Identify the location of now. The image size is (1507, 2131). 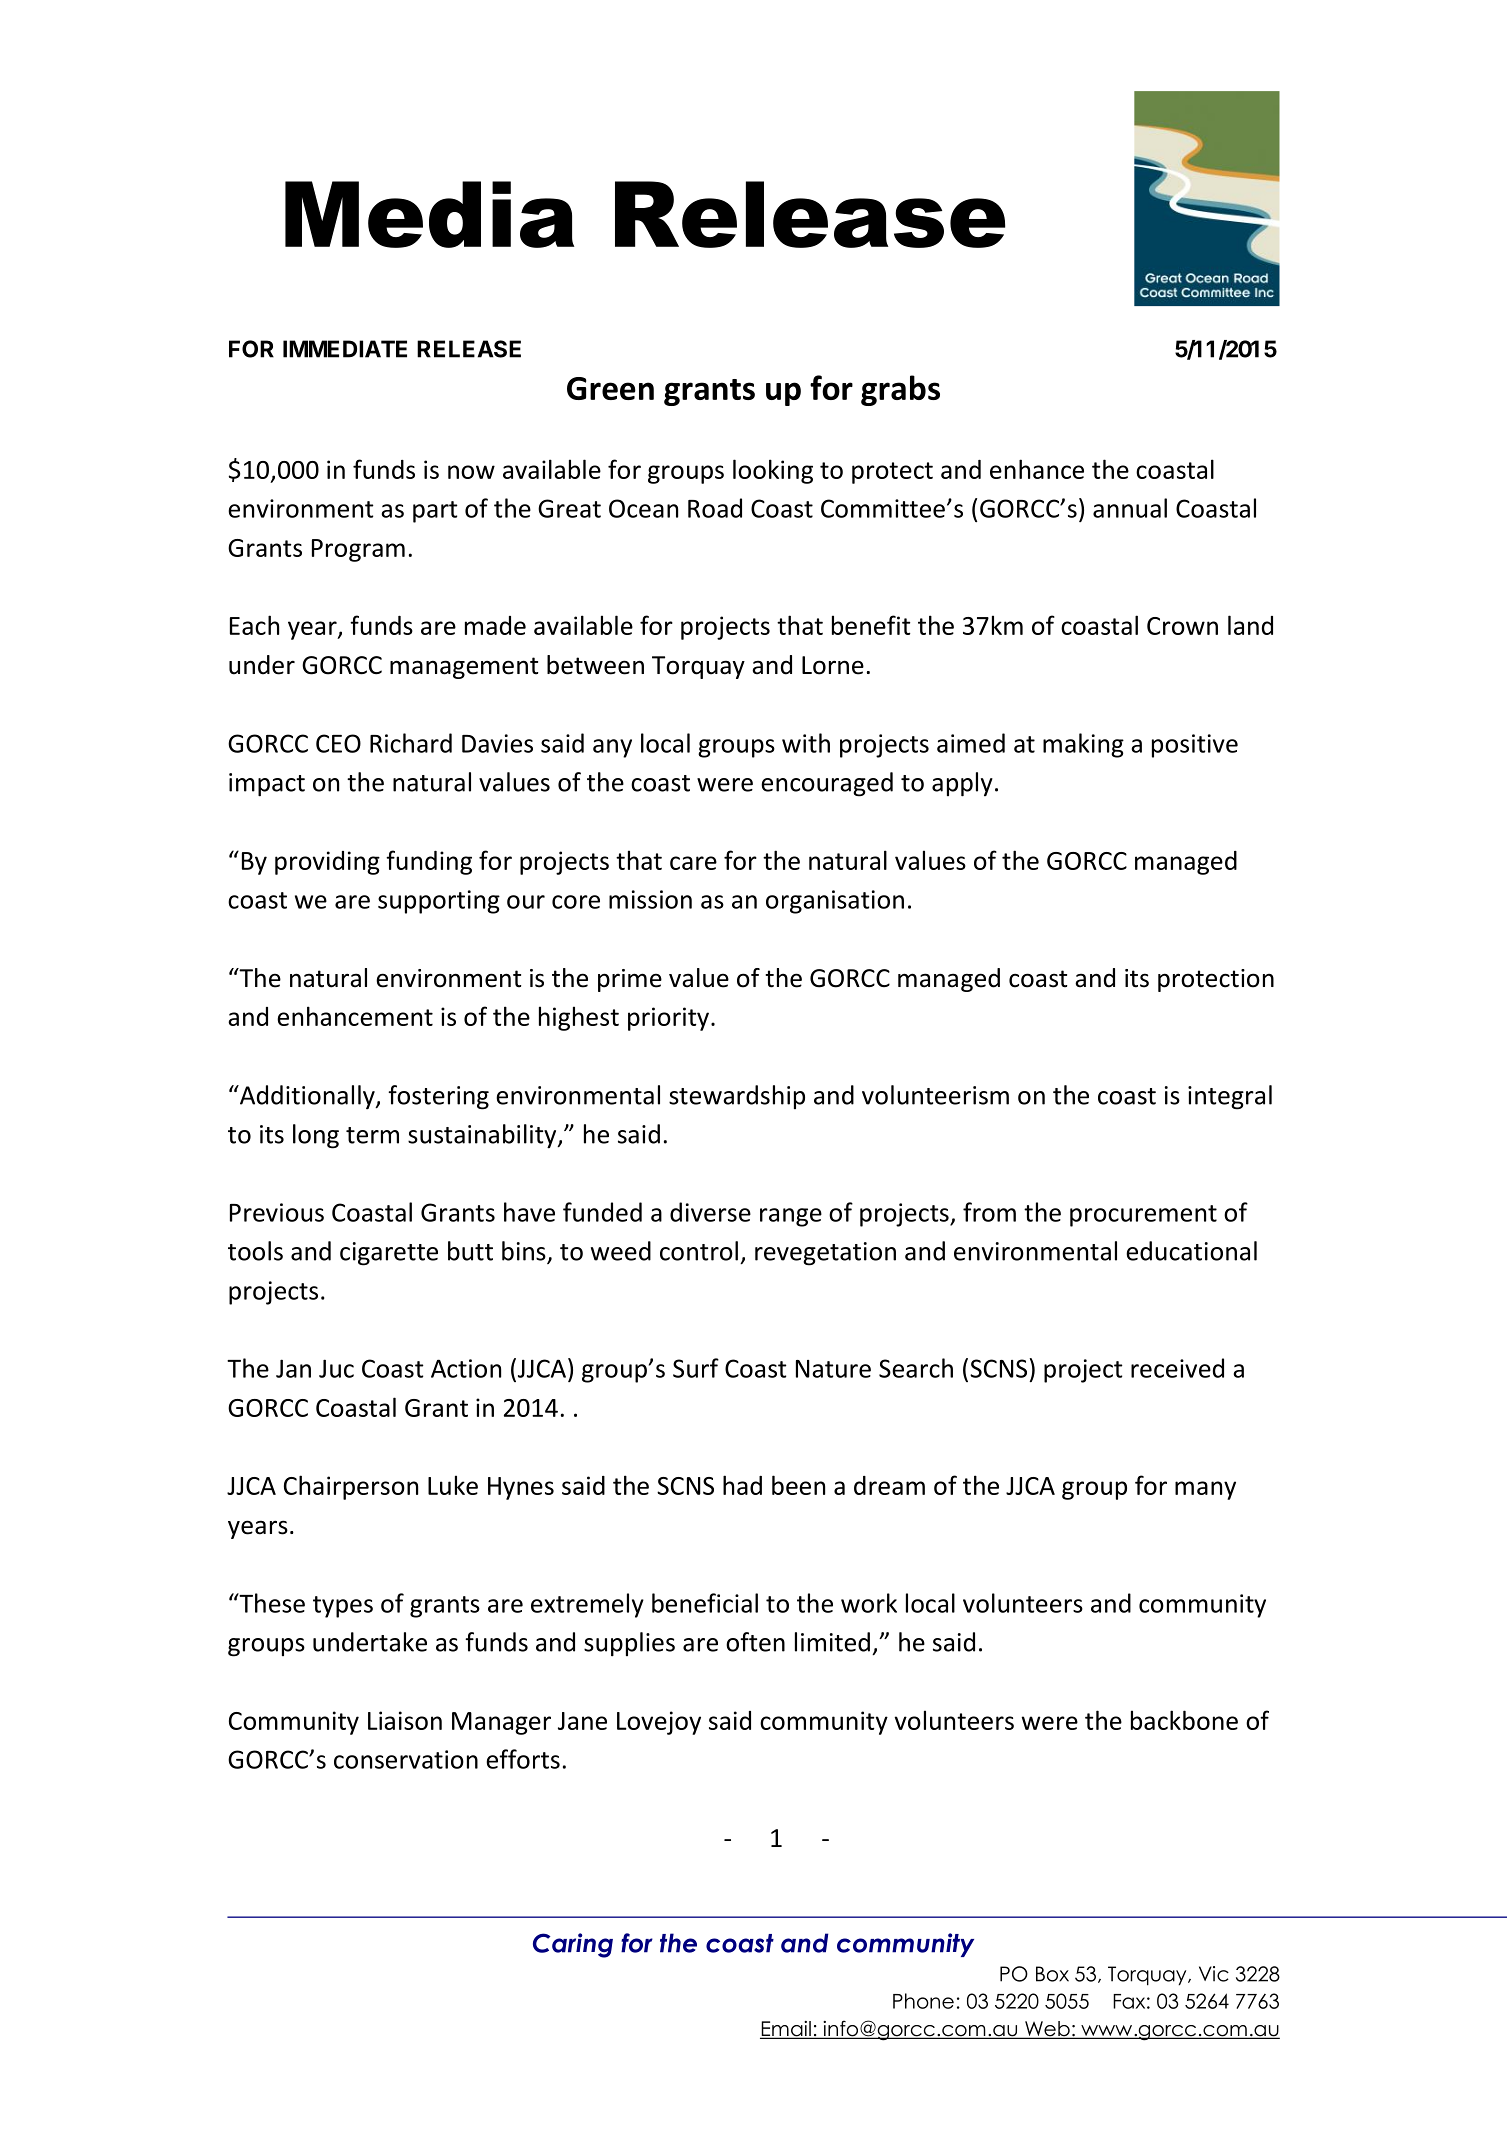
(471, 472).
